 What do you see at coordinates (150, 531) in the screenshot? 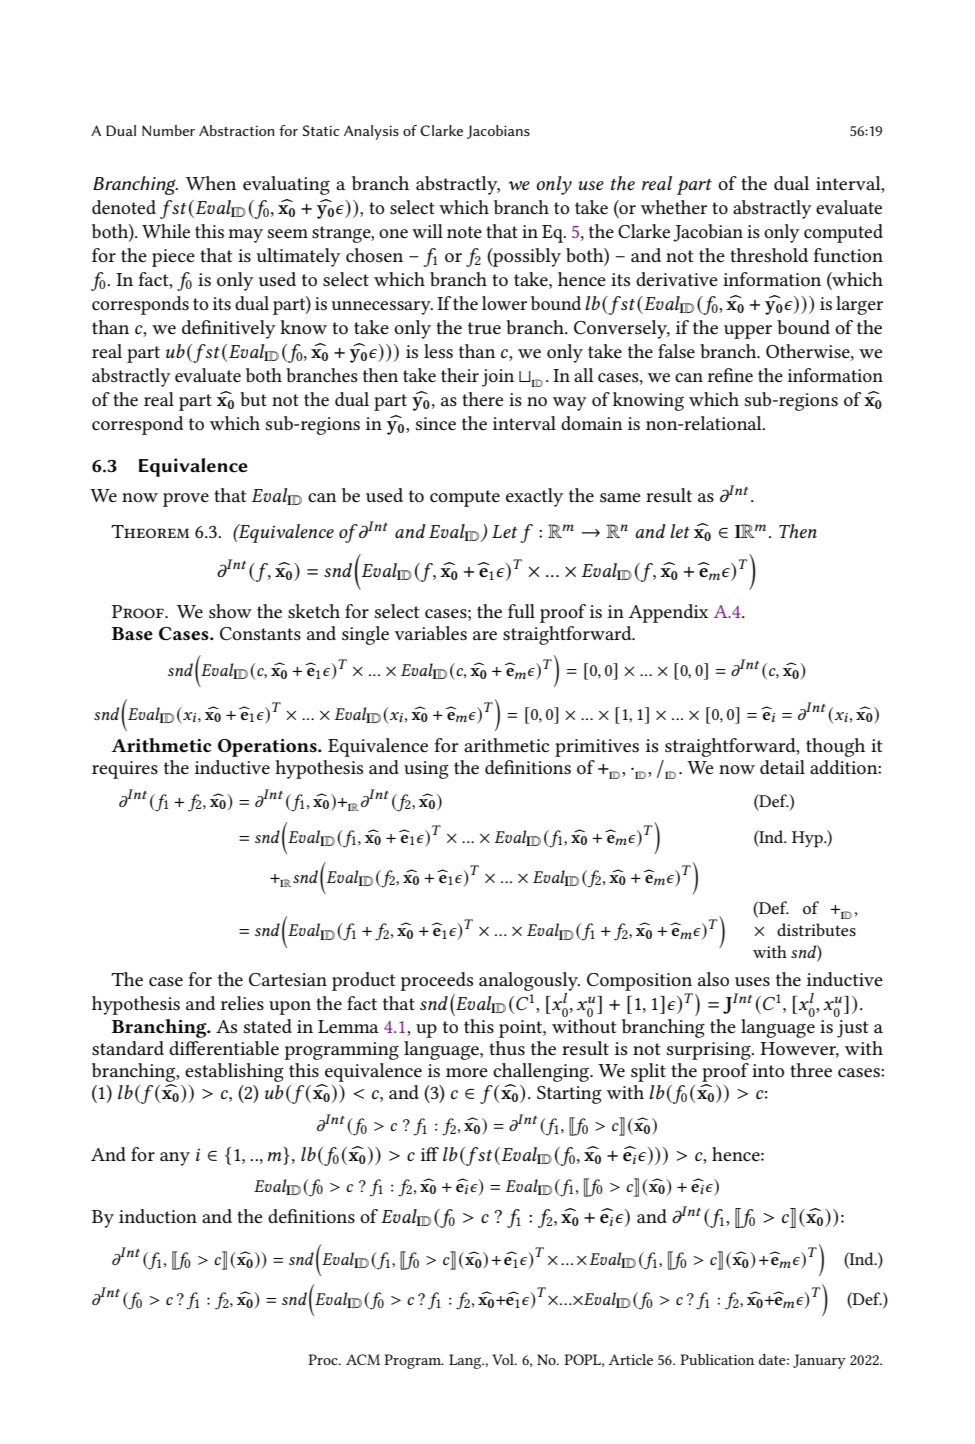
I see `Theorem` at bounding box center [150, 531].
